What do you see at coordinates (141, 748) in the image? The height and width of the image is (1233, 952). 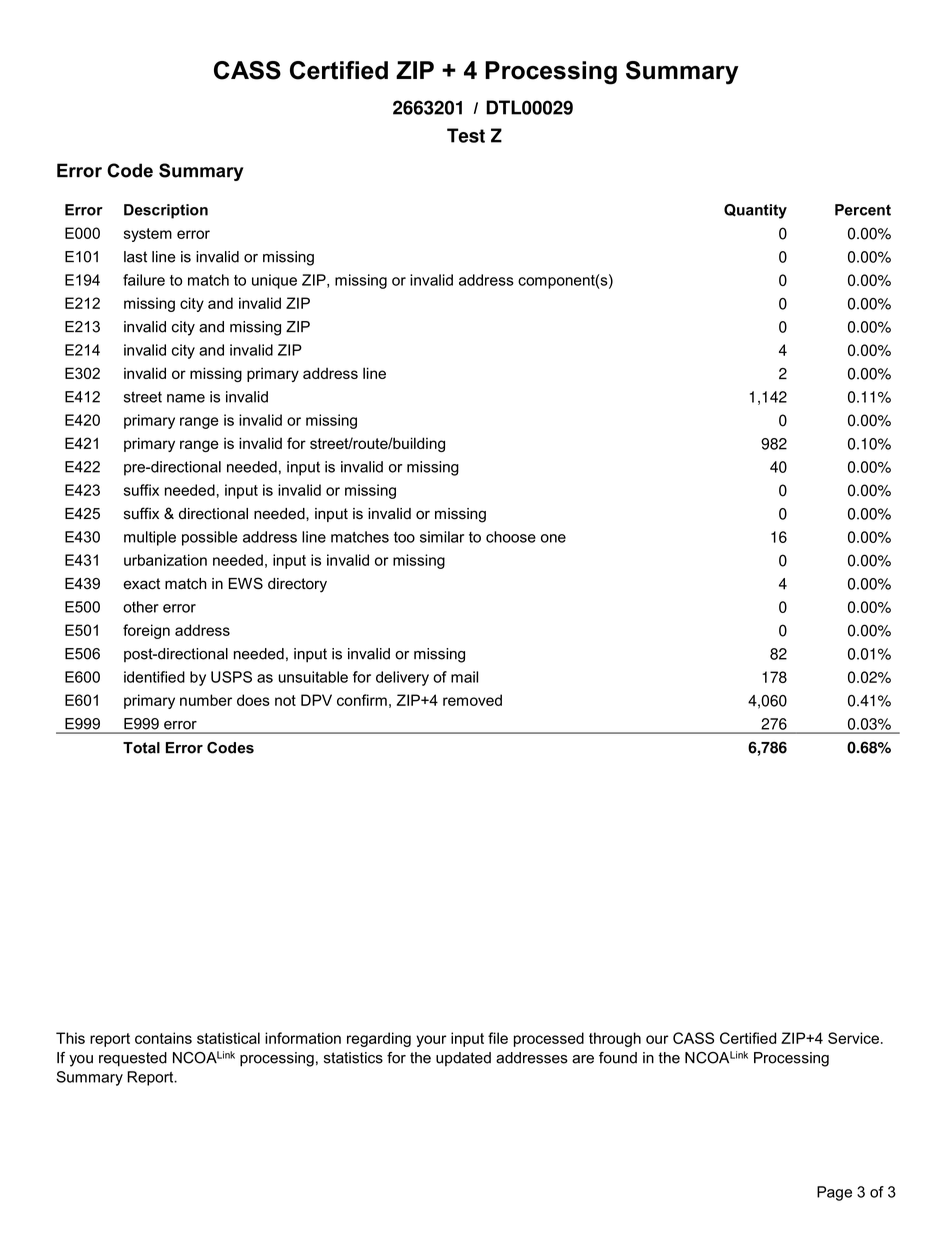 I see `Total` at bounding box center [141, 748].
